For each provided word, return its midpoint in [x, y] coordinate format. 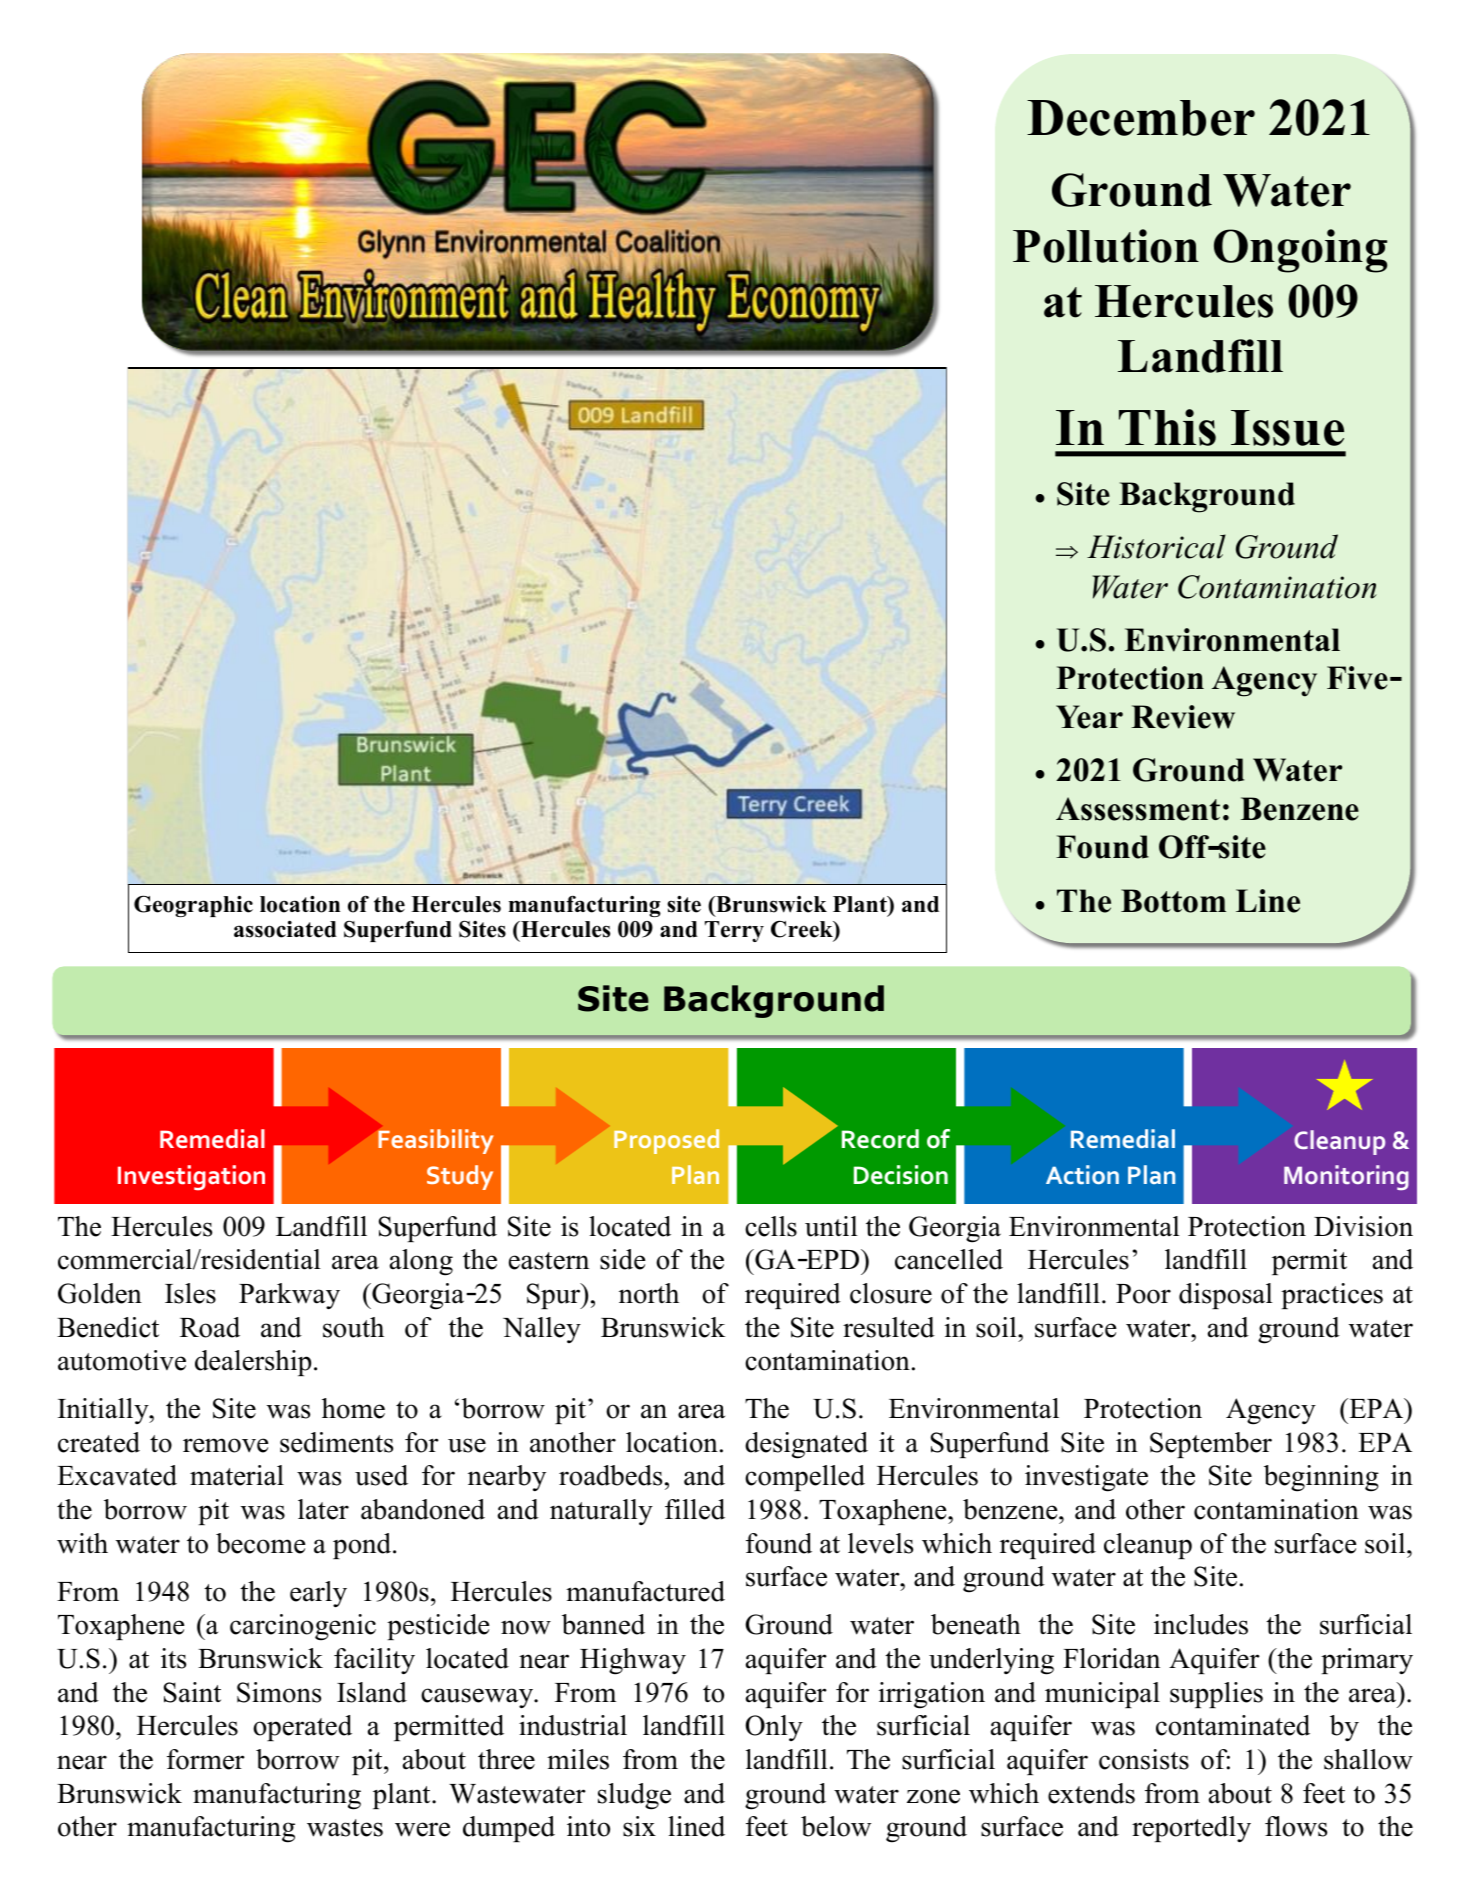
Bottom [1173, 901]
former [206, 1759]
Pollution [1106, 246]
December [1141, 118]
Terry [734, 931]
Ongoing [1300, 251]
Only [774, 1728]
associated [285, 929]
